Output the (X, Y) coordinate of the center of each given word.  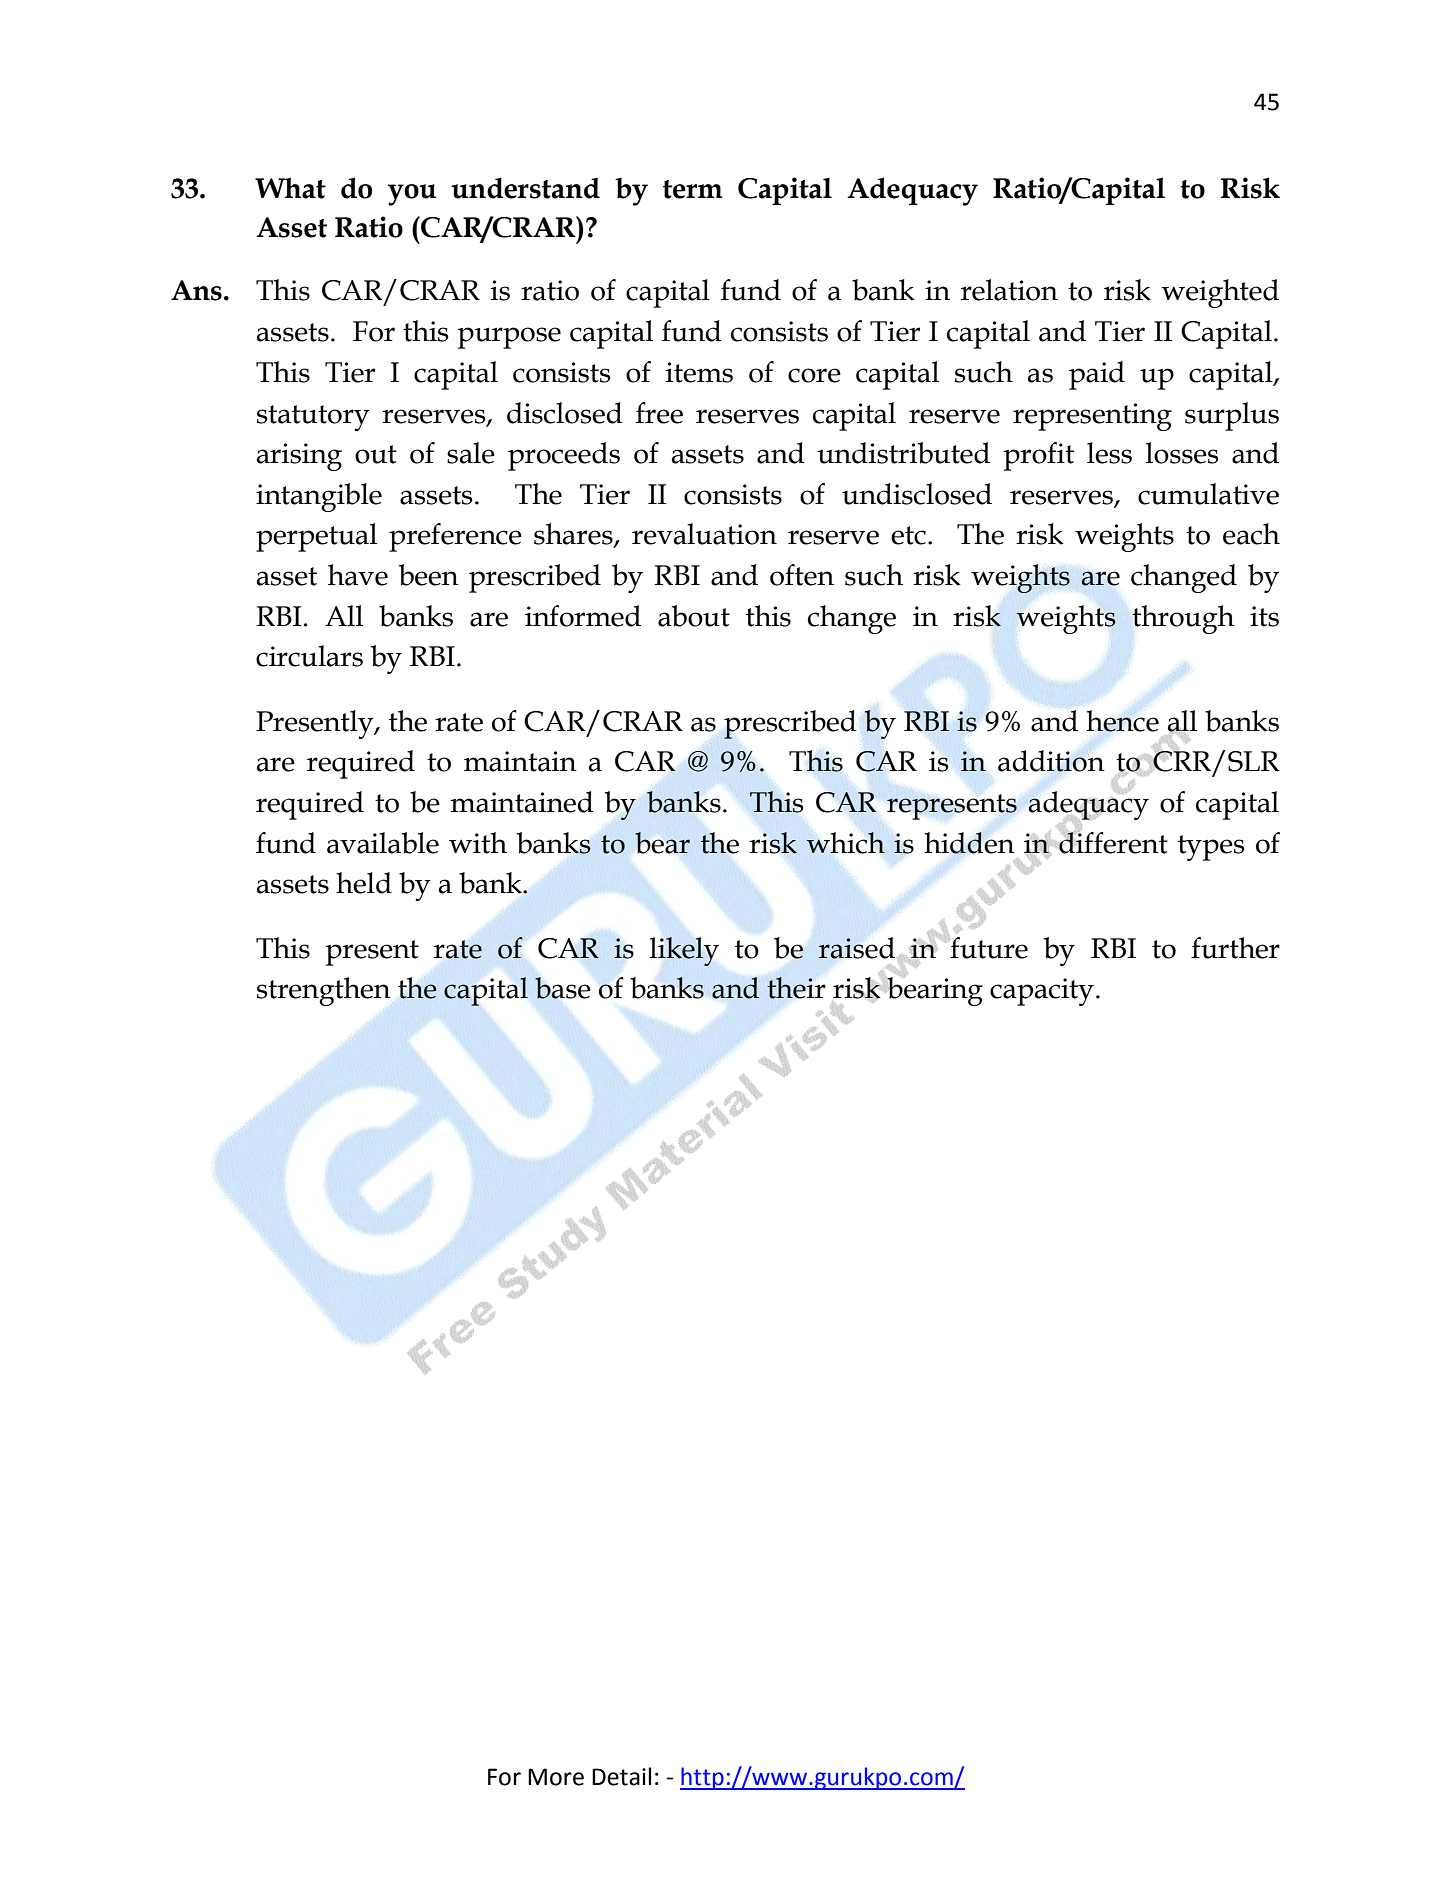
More (556, 1777)
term (693, 189)
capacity (1042, 992)
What (290, 188)
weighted (1220, 293)
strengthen (324, 991)
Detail (621, 1776)
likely (684, 951)
